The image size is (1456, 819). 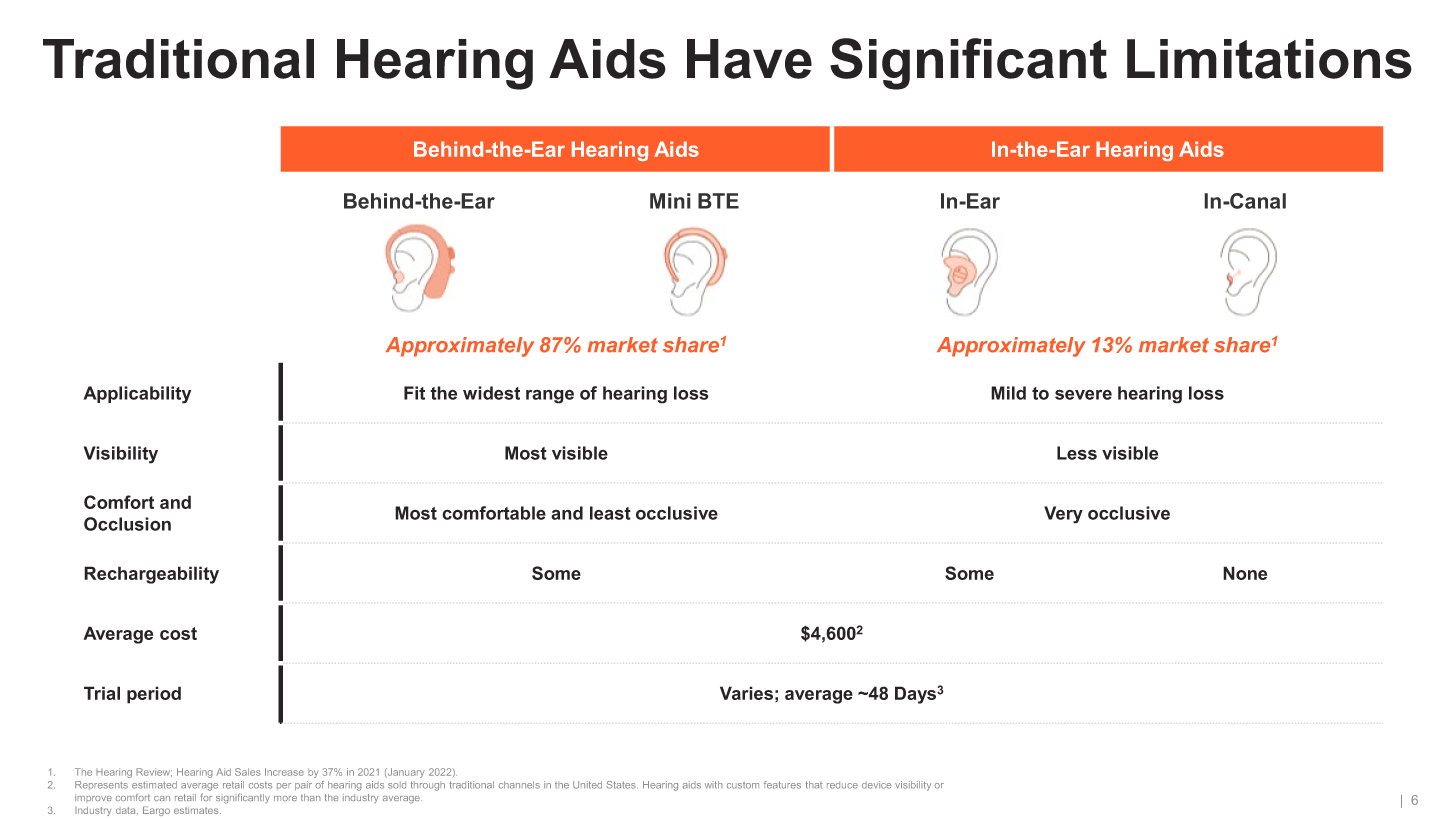 I want to click on least, so click(x=610, y=513).
